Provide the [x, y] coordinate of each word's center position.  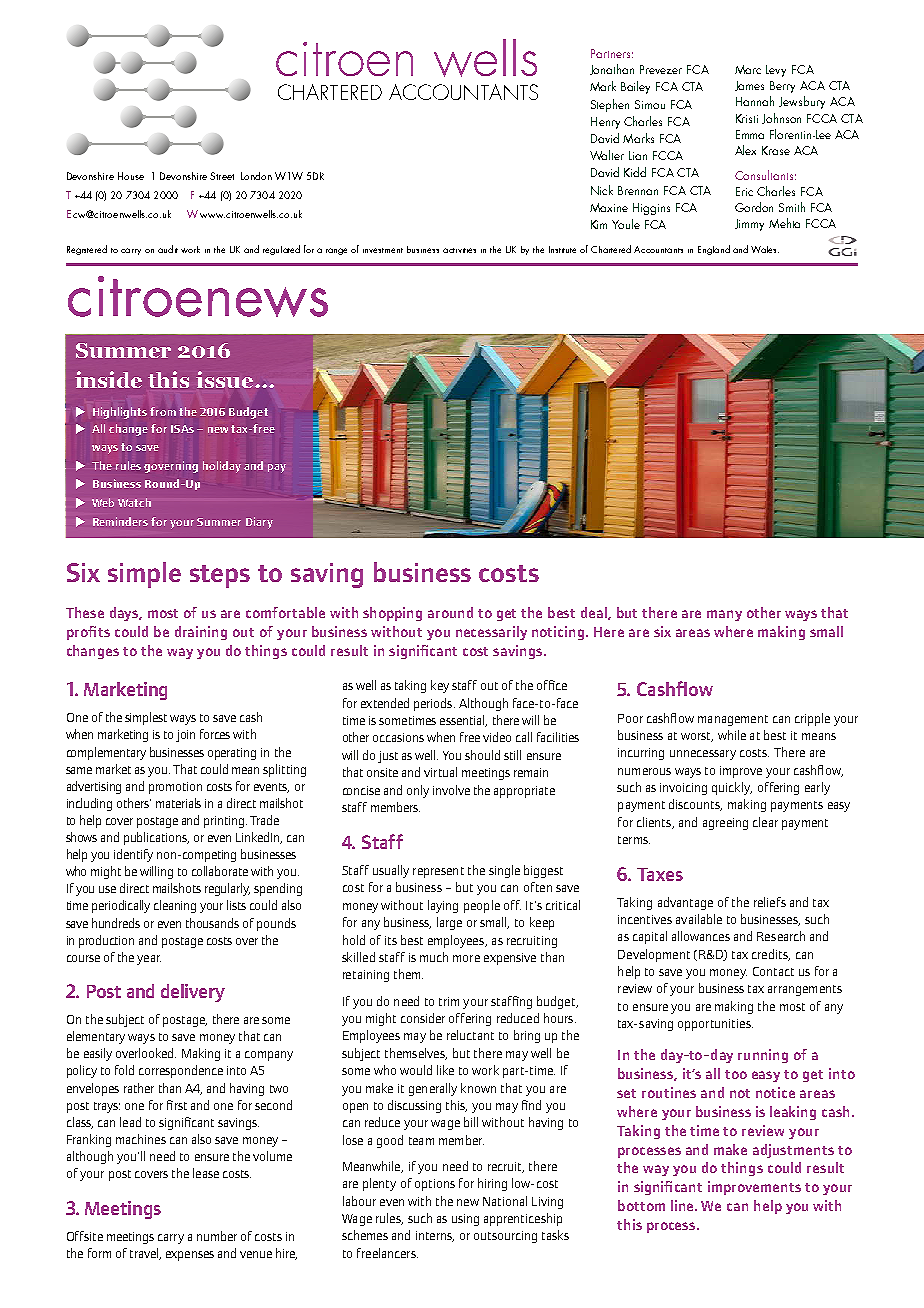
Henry [605, 123]
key [440, 686]
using [465, 1220]
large [449, 923]
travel [145, 1254]
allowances [701, 936]
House [131, 176]
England [714, 250]
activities [459, 250]
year [149, 960]
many [724, 615]
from [163, 411]
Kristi [747, 118]
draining [201, 633]
